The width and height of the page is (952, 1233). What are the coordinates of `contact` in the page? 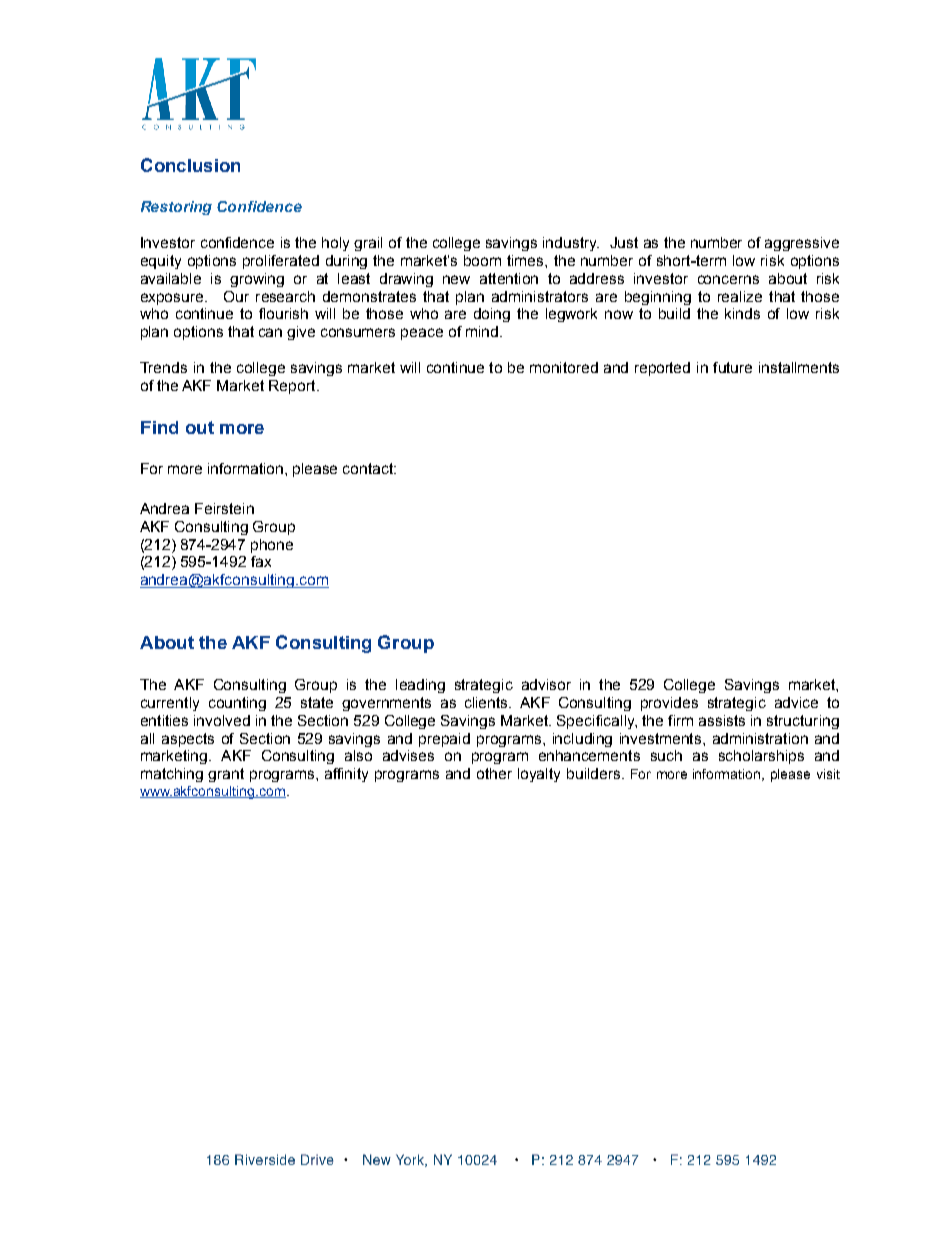 It's located at (369, 468).
